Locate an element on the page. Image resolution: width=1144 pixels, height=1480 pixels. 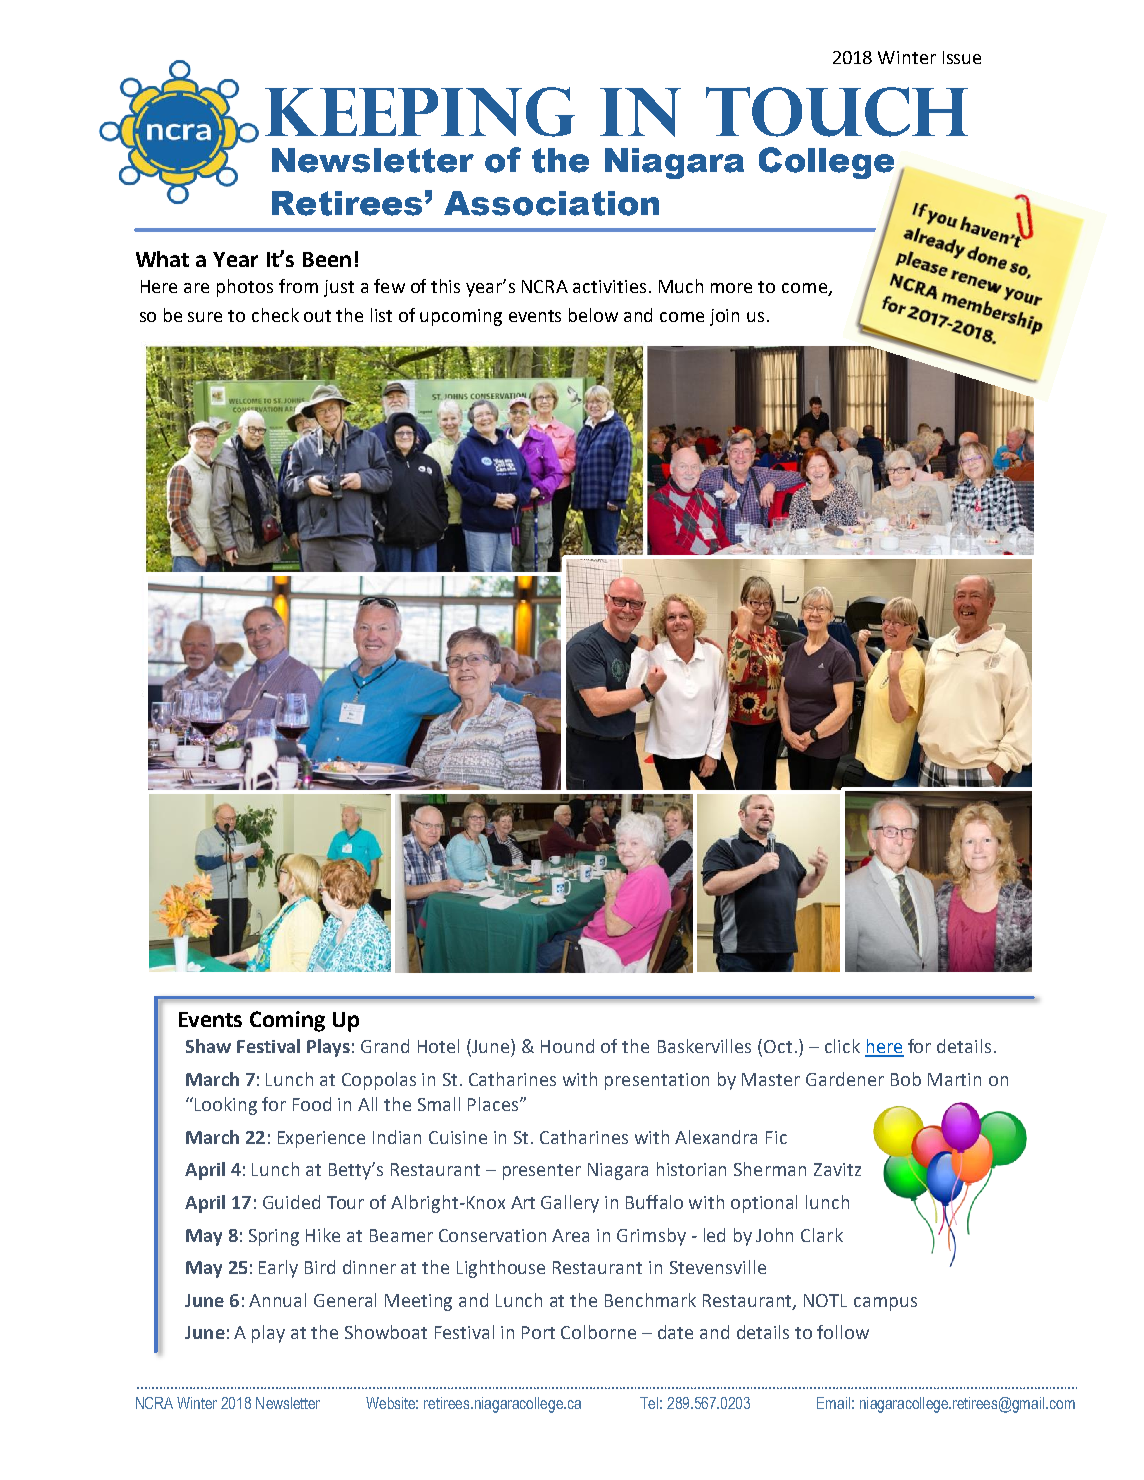
activities is located at coordinates (609, 286).
